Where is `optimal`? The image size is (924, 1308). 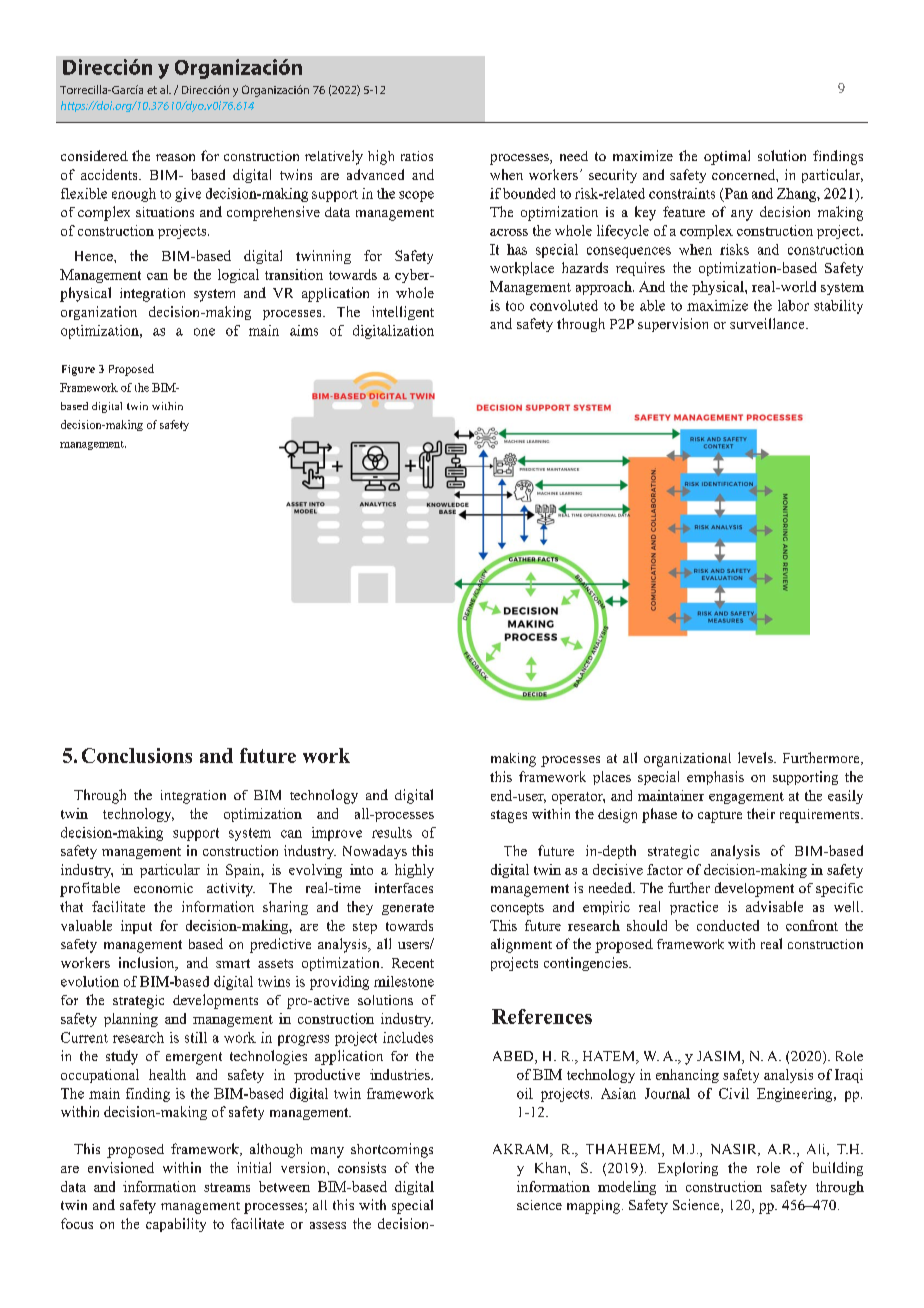
optimal is located at coordinates (727, 157).
